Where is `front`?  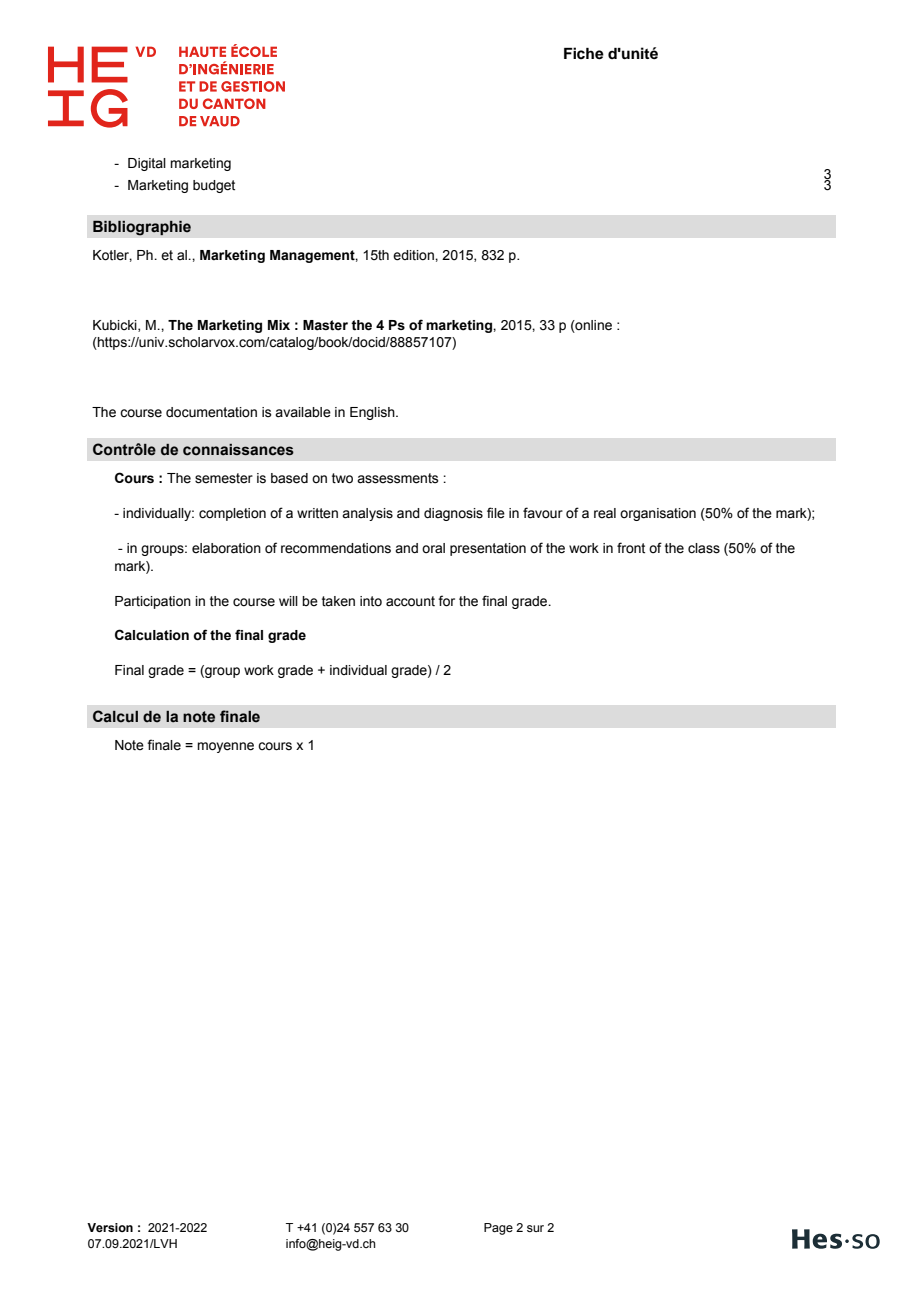
front is located at coordinates (631, 548).
